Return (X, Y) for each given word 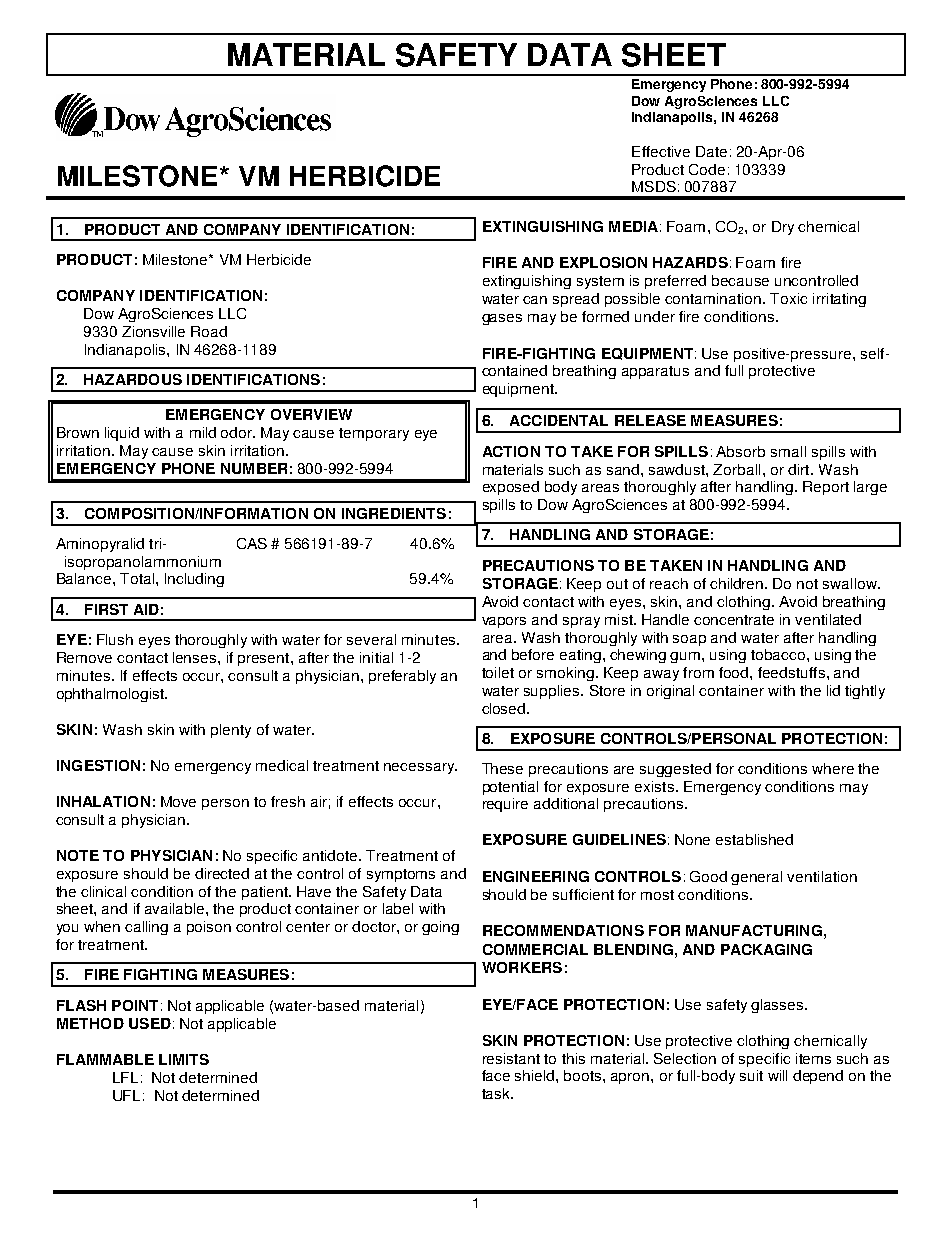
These (502, 768)
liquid (122, 434)
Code (707, 169)
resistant (511, 1058)
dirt (800, 469)
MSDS (654, 186)
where (833, 768)
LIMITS (184, 1059)
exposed (511, 488)
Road (209, 331)
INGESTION (98, 765)
